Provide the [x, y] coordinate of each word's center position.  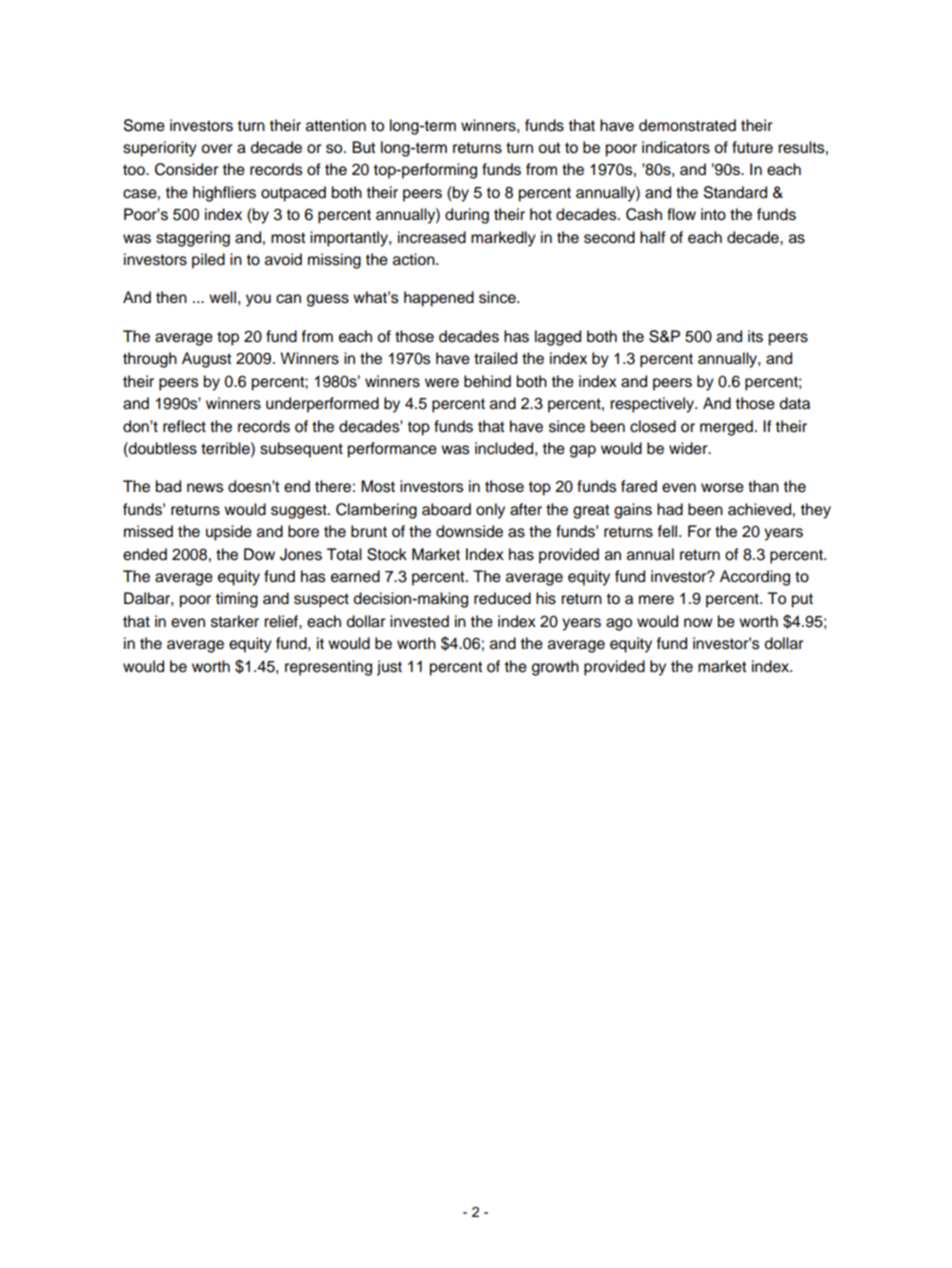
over [216, 149]
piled [208, 261]
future [752, 147]
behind [487, 381]
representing [328, 668]
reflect [184, 426]
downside [469, 531]
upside [229, 533]
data [795, 403]
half [653, 237]
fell [669, 531]
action [415, 259]
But [364, 147]
